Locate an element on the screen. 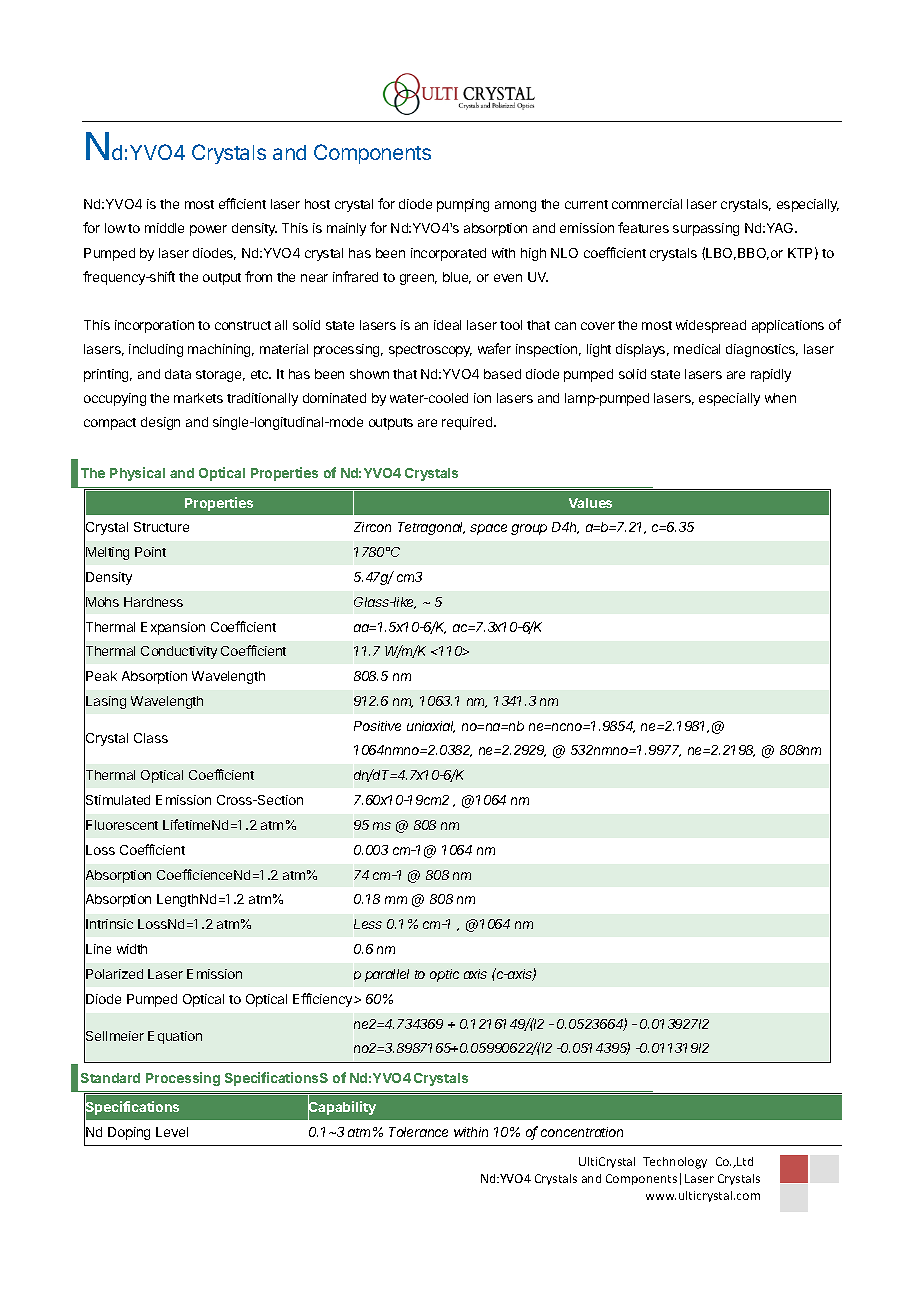 This screenshot has height=1308, width=924. uniaxial is located at coordinates (431, 727).
